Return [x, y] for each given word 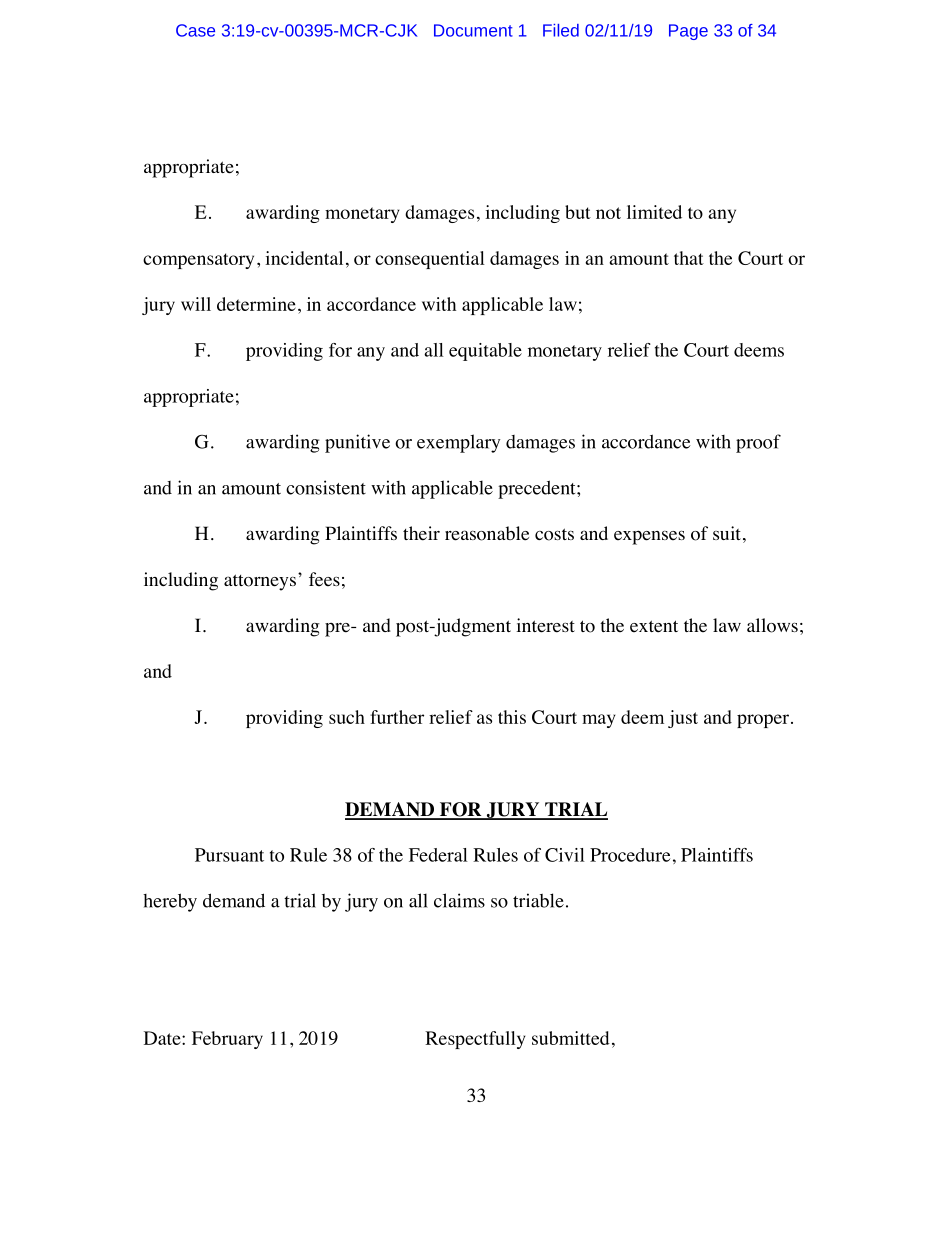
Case [195, 30]
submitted [571, 1038]
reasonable [487, 533]
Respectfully [475, 1040]
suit [727, 533]
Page [688, 32]
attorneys [260, 582]
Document [473, 30]
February [227, 1040]
